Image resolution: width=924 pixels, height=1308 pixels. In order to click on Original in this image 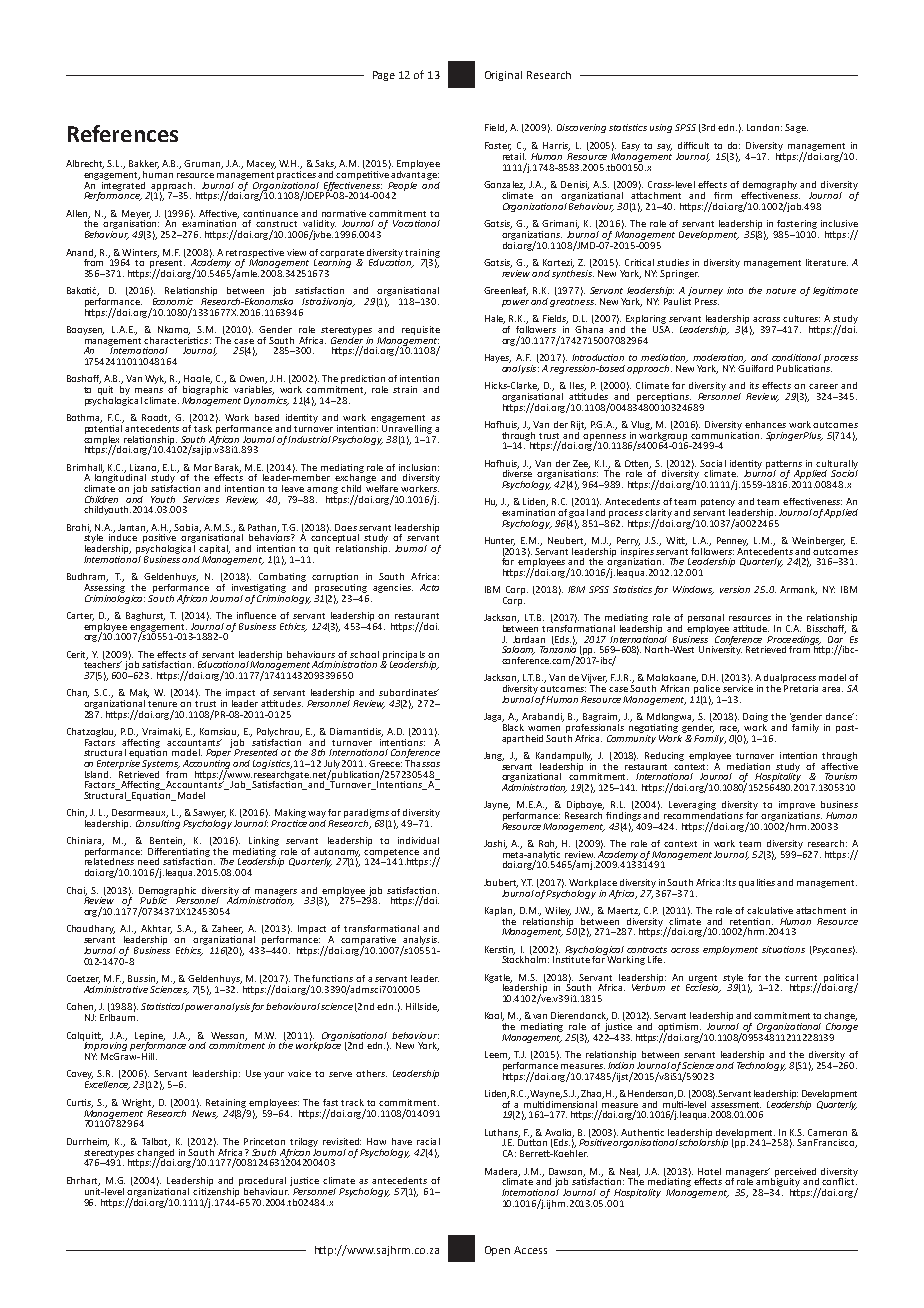, I will do `click(503, 76)`.
